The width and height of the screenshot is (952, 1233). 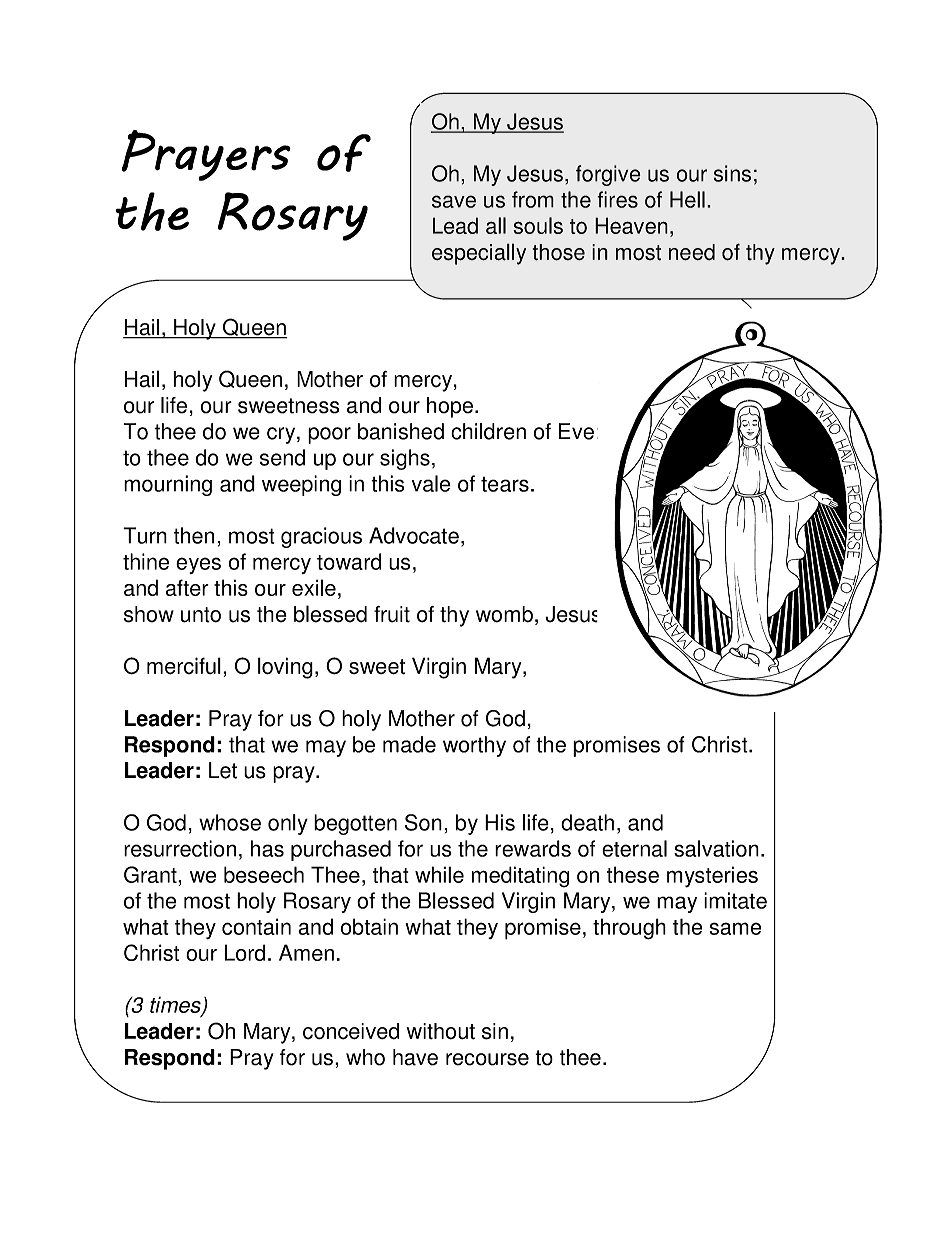 What do you see at coordinates (454, 201) in the screenshot?
I see `save` at bounding box center [454, 201].
